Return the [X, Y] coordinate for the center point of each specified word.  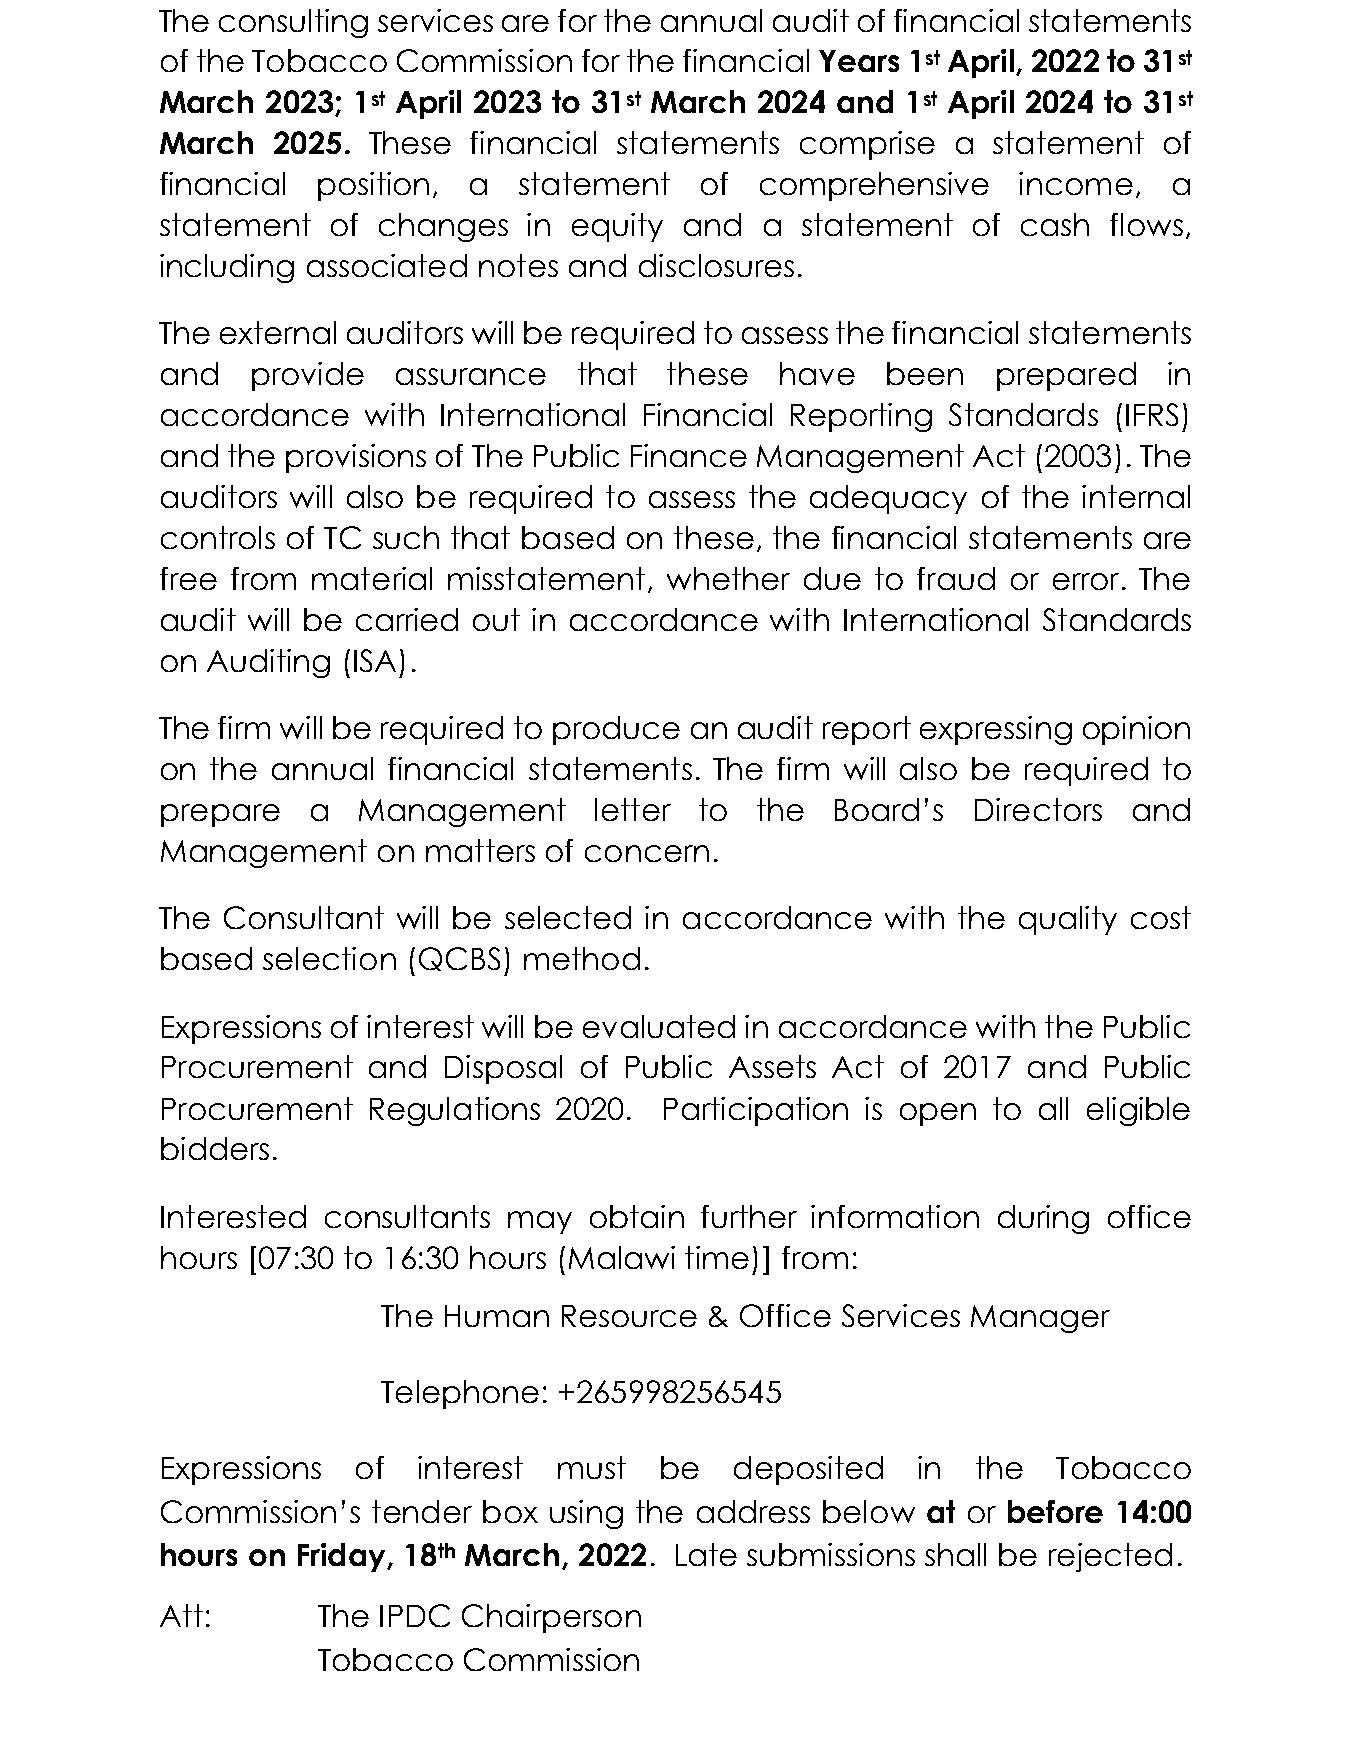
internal [1136, 496]
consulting [293, 23]
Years [859, 61]
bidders [215, 1148]
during [1043, 1219]
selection [329, 958]
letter [633, 809]
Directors [1038, 809]
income [1076, 183]
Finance [689, 455]
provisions [356, 458]
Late [706, 1554]
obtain [637, 1216]
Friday [343, 1557]
